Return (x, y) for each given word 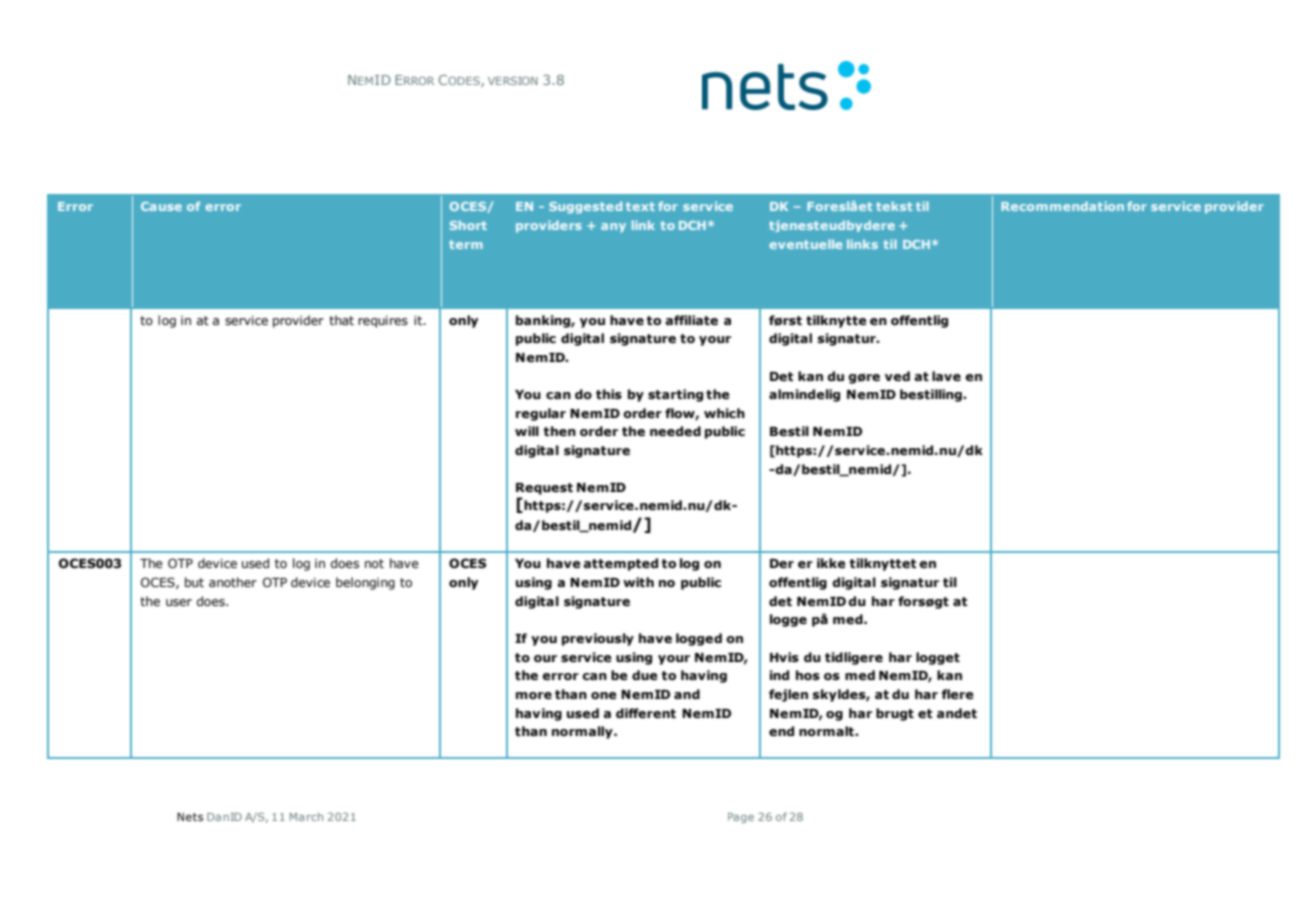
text (640, 206)
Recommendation (1062, 206)
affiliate (691, 320)
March (306, 816)
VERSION (513, 80)
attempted (620, 564)
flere (958, 694)
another (233, 582)
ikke (831, 563)
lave (946, 376)
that (341, 320)
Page (741, 818)
